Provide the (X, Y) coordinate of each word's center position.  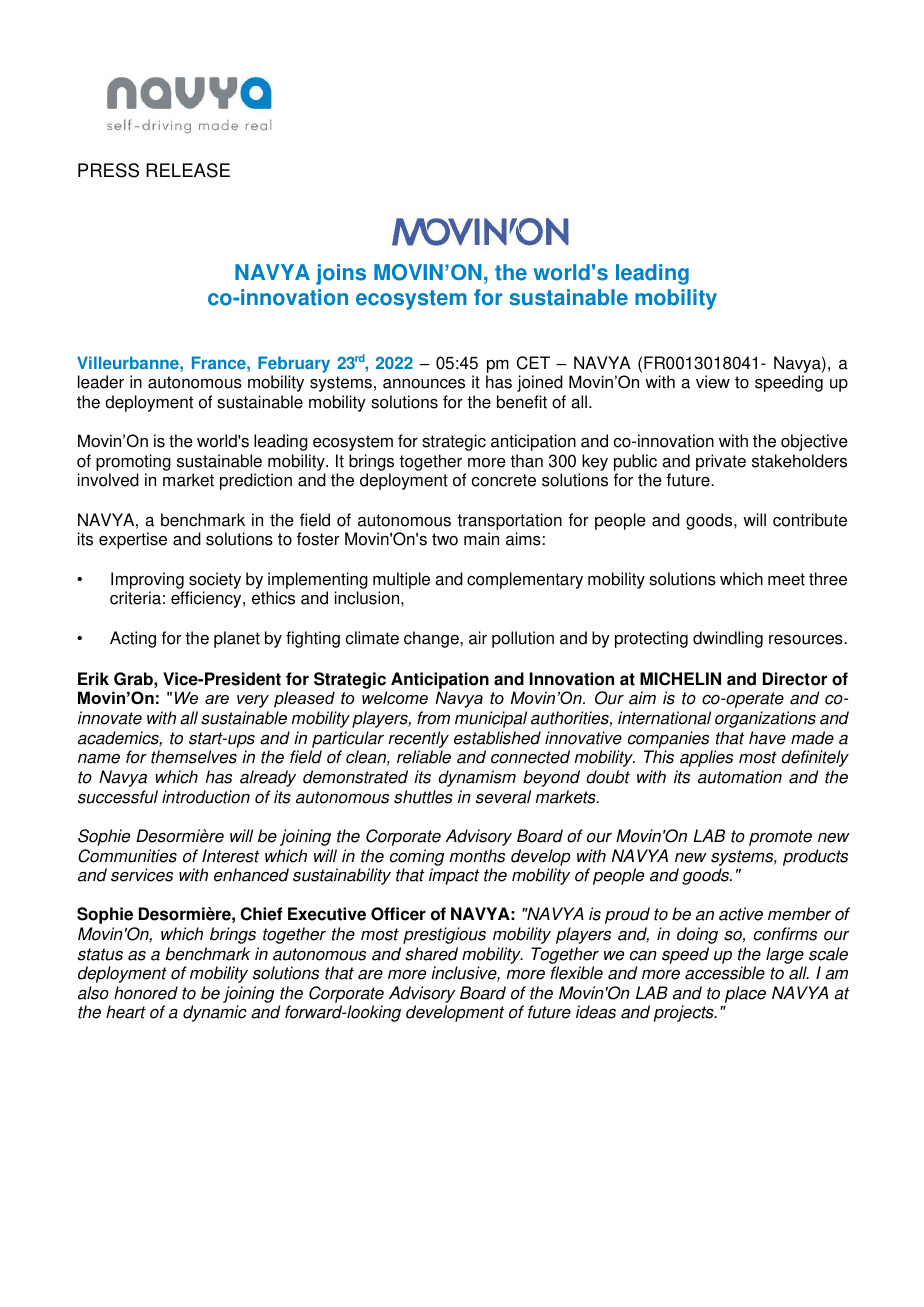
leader (101, 382)
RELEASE (188, 170)
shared (431, 954)
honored (146, 993)
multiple (401, 582)
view (713, 382)
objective (814, 442)
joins (341, 274)
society (214, 582)
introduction (206, 797)
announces (424, 384)
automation (740, 777)
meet (786, 579)
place (745, 994)
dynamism (477, 778)
